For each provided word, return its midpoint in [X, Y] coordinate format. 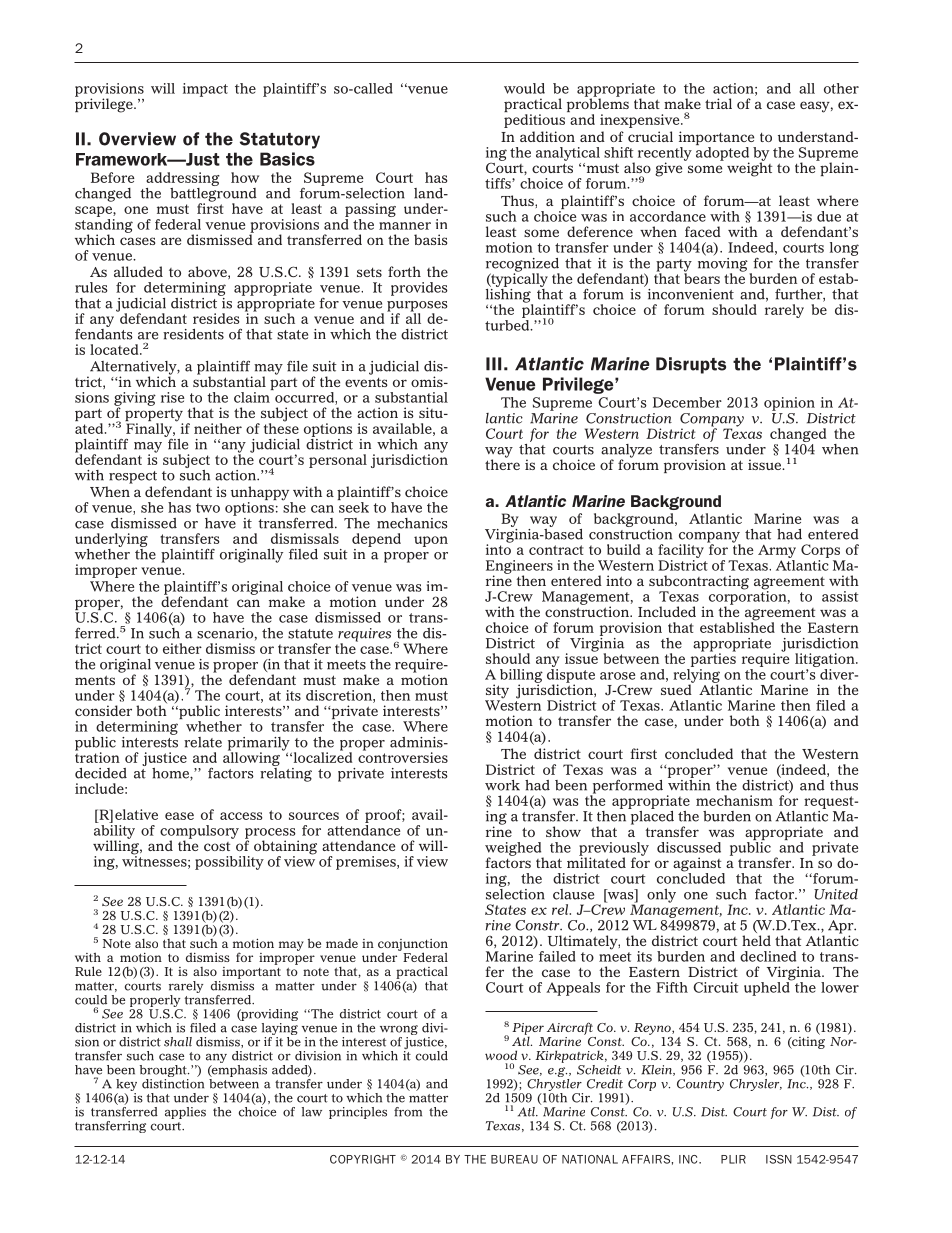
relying [696, 675]
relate [203, 742]
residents [193, 334]
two [208, 508]
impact [205, 90]
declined [768, 956]
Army [777, 553]
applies [185, 1113]
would [524, 88]
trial [718, 103]
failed [557, 956]
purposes [417, 307]
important [251, 971]
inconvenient [691, 294]
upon [431, 541]
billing [521, 677]
